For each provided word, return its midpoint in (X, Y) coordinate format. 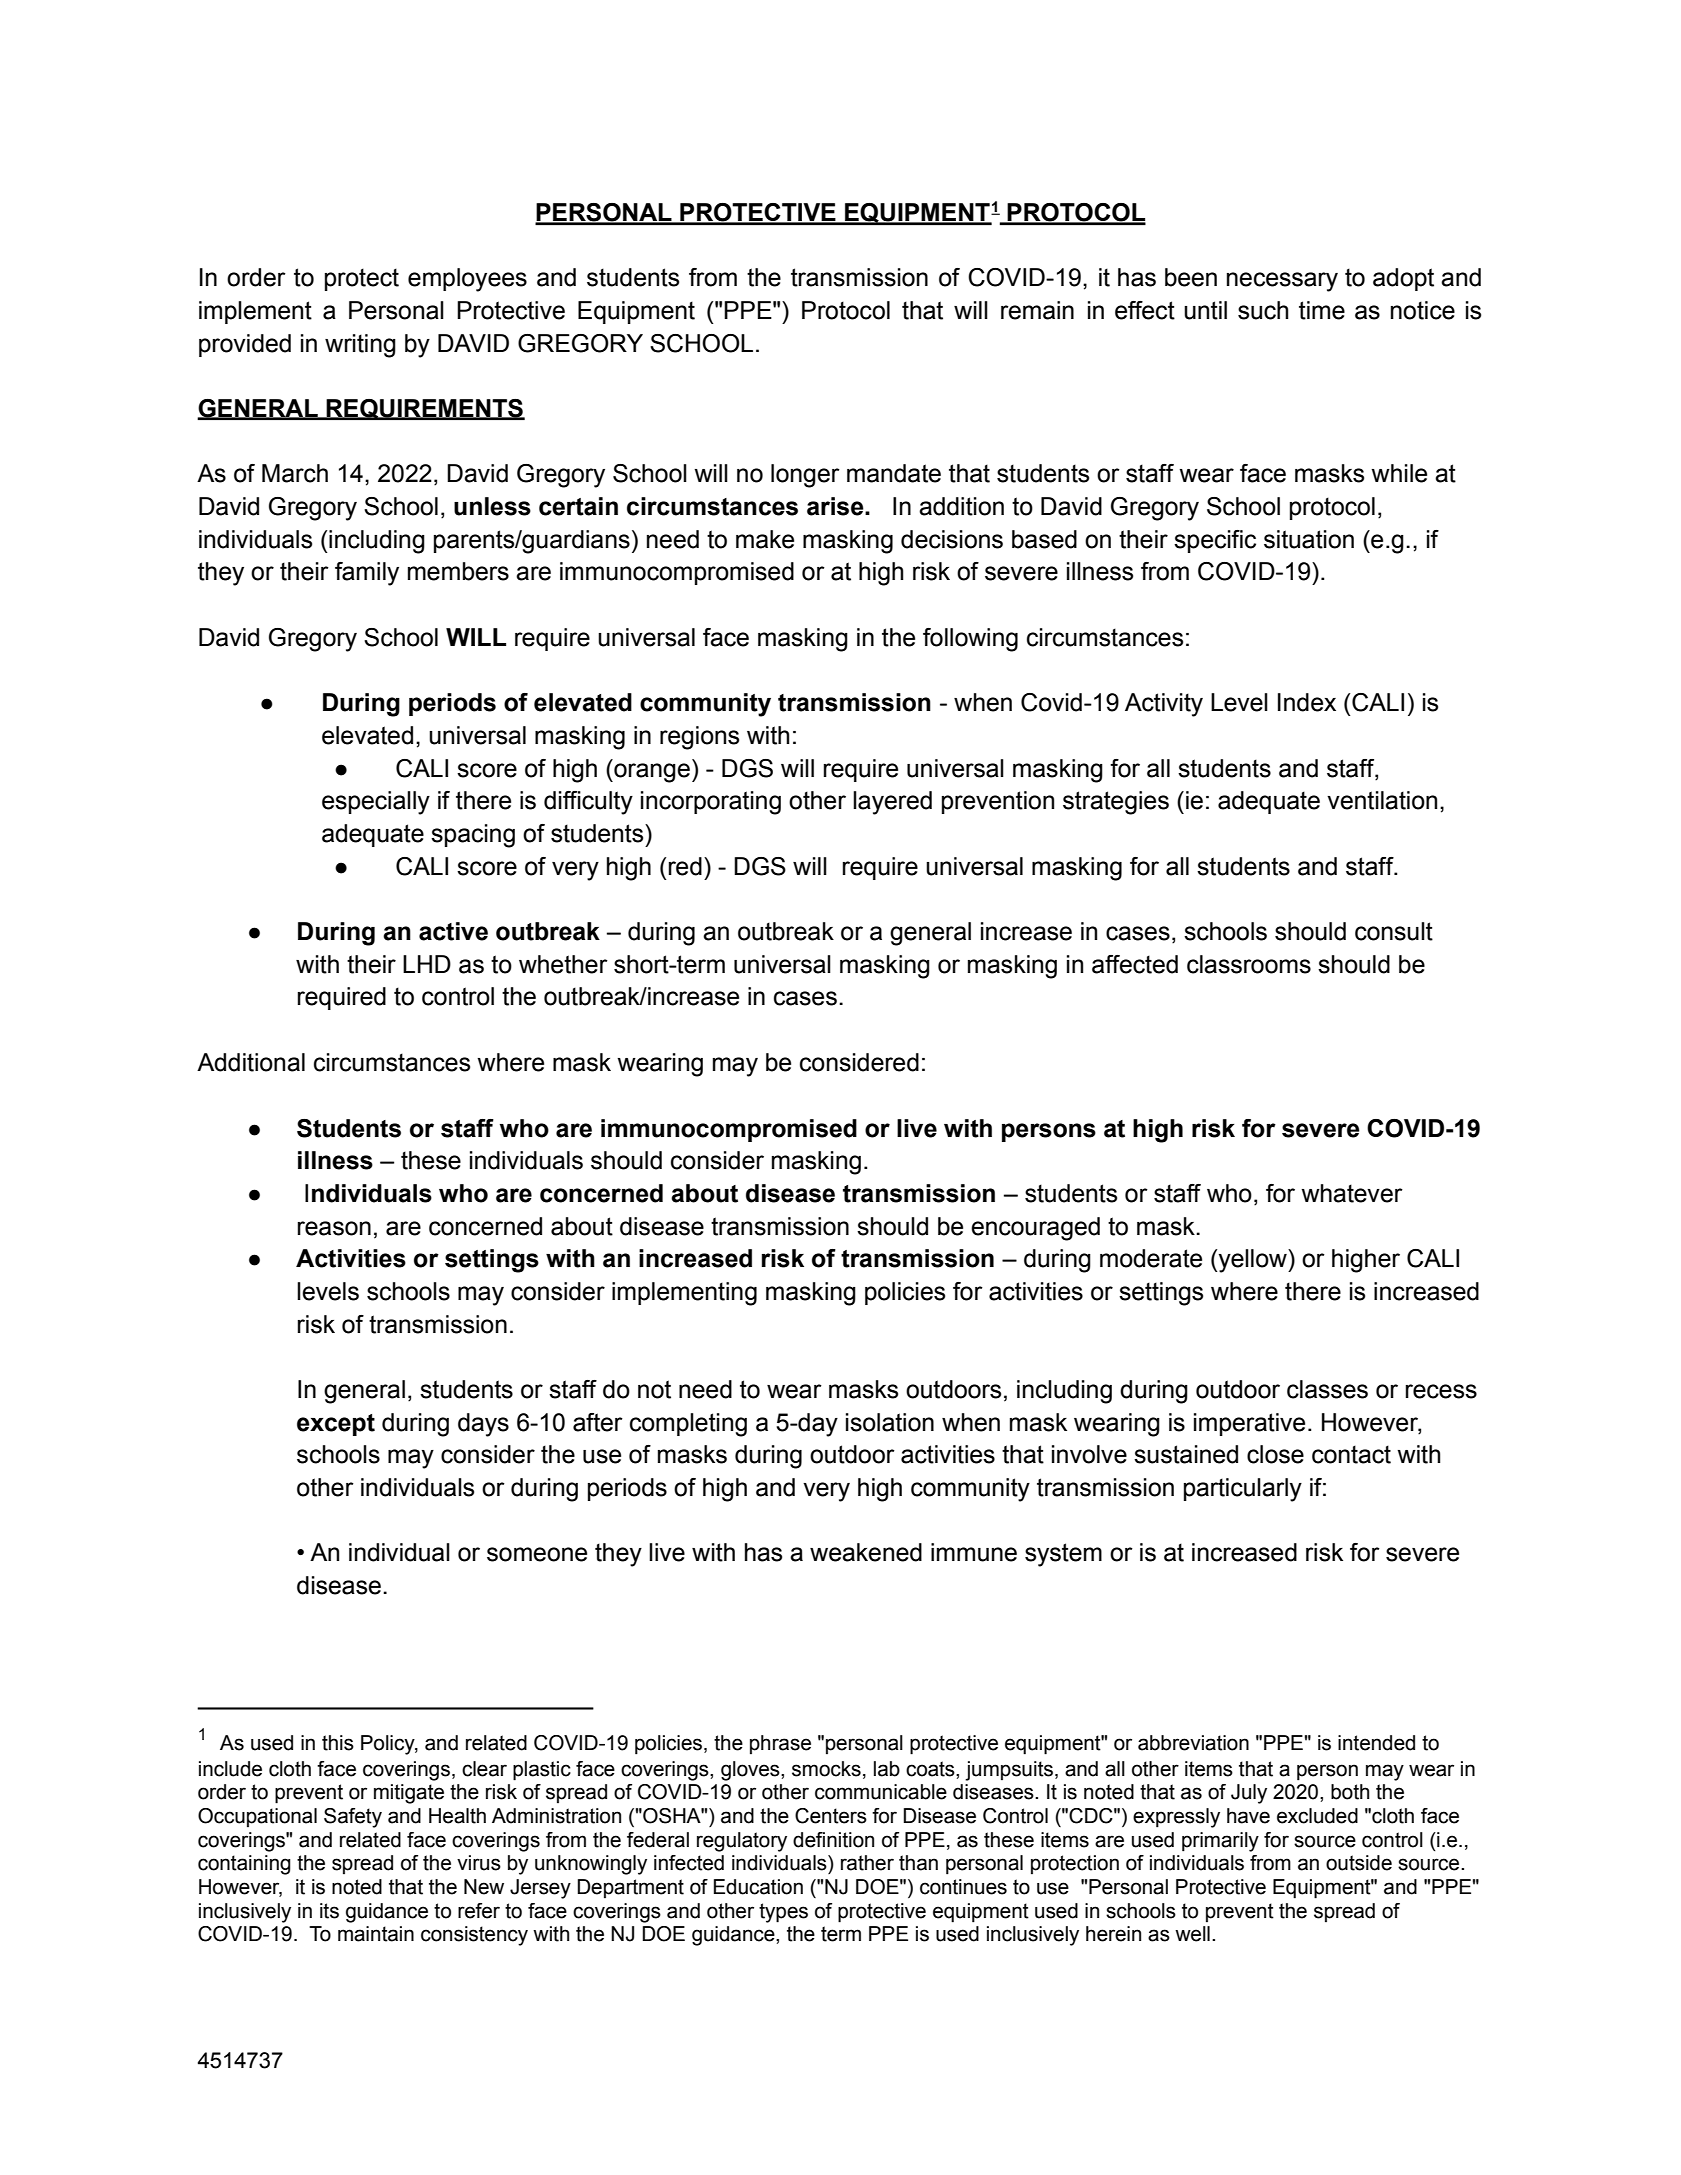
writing (360, 346)
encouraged (1035, 1229)
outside (1359, 1863)
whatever (1352, 1193)
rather (867, 1863)
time (1322, 310)
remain (1037, 310)
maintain (376, 1934)
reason (334, 1228)
